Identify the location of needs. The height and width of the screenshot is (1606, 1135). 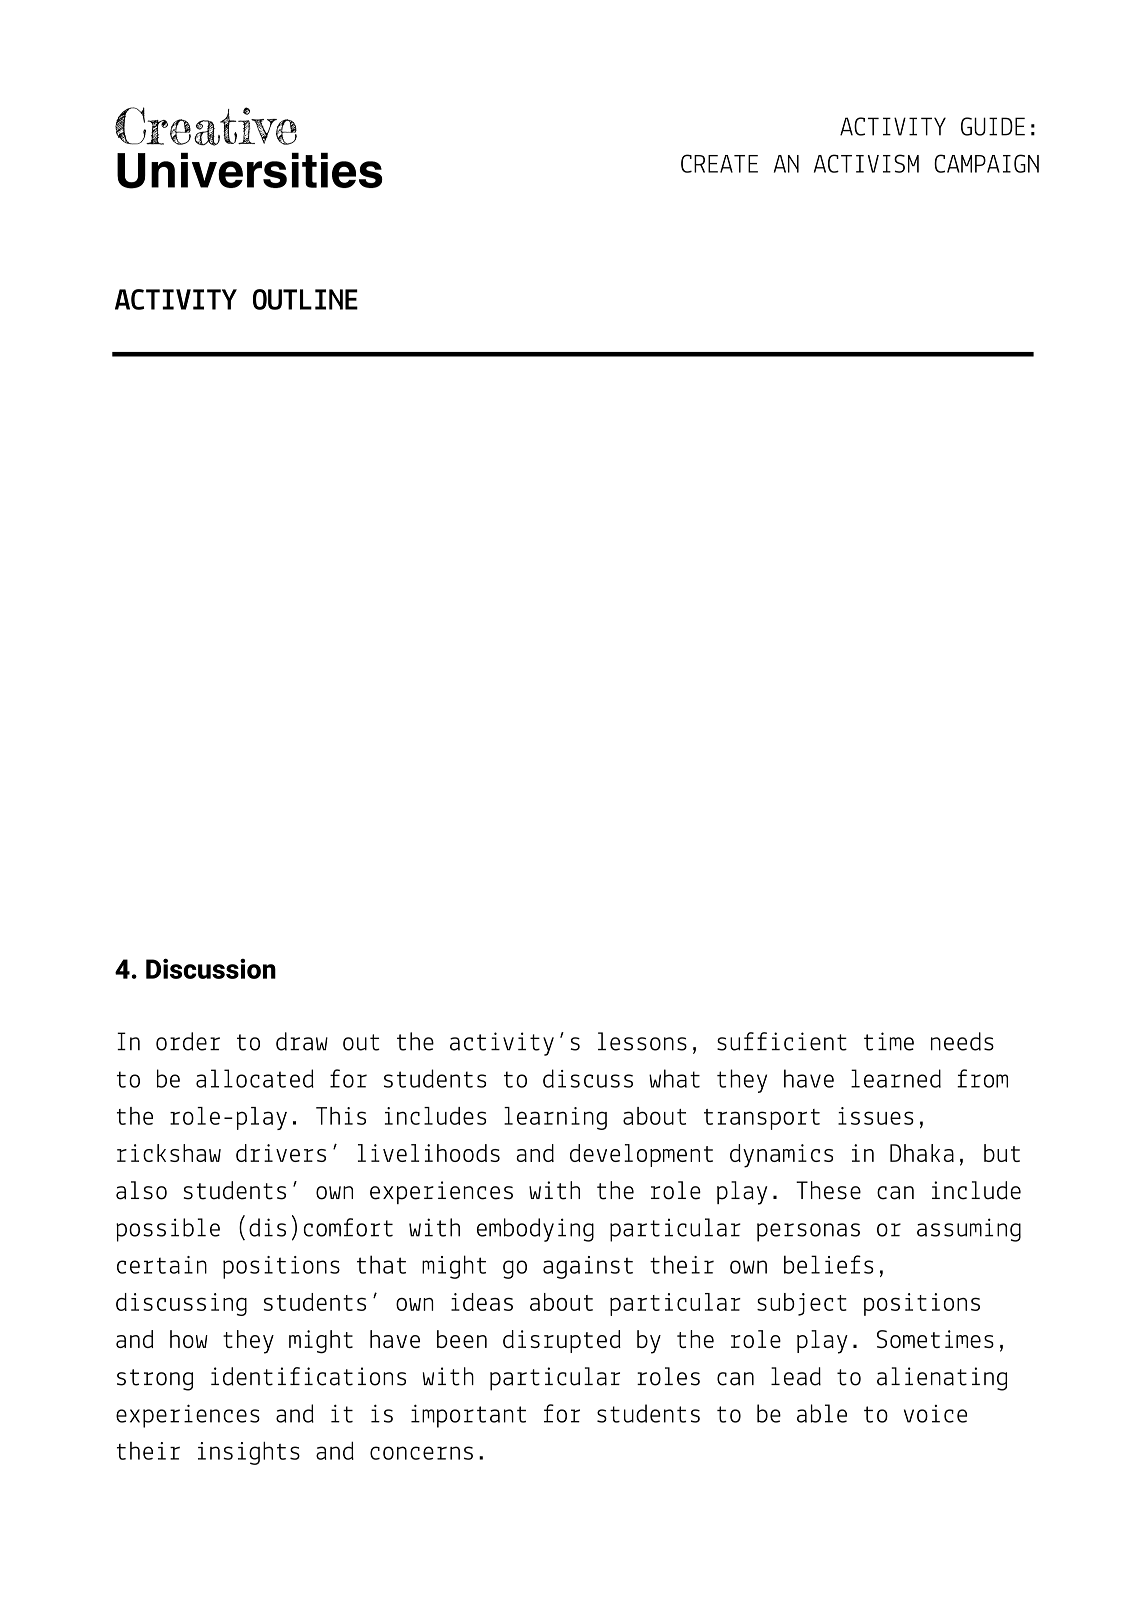
(962, 1041).
